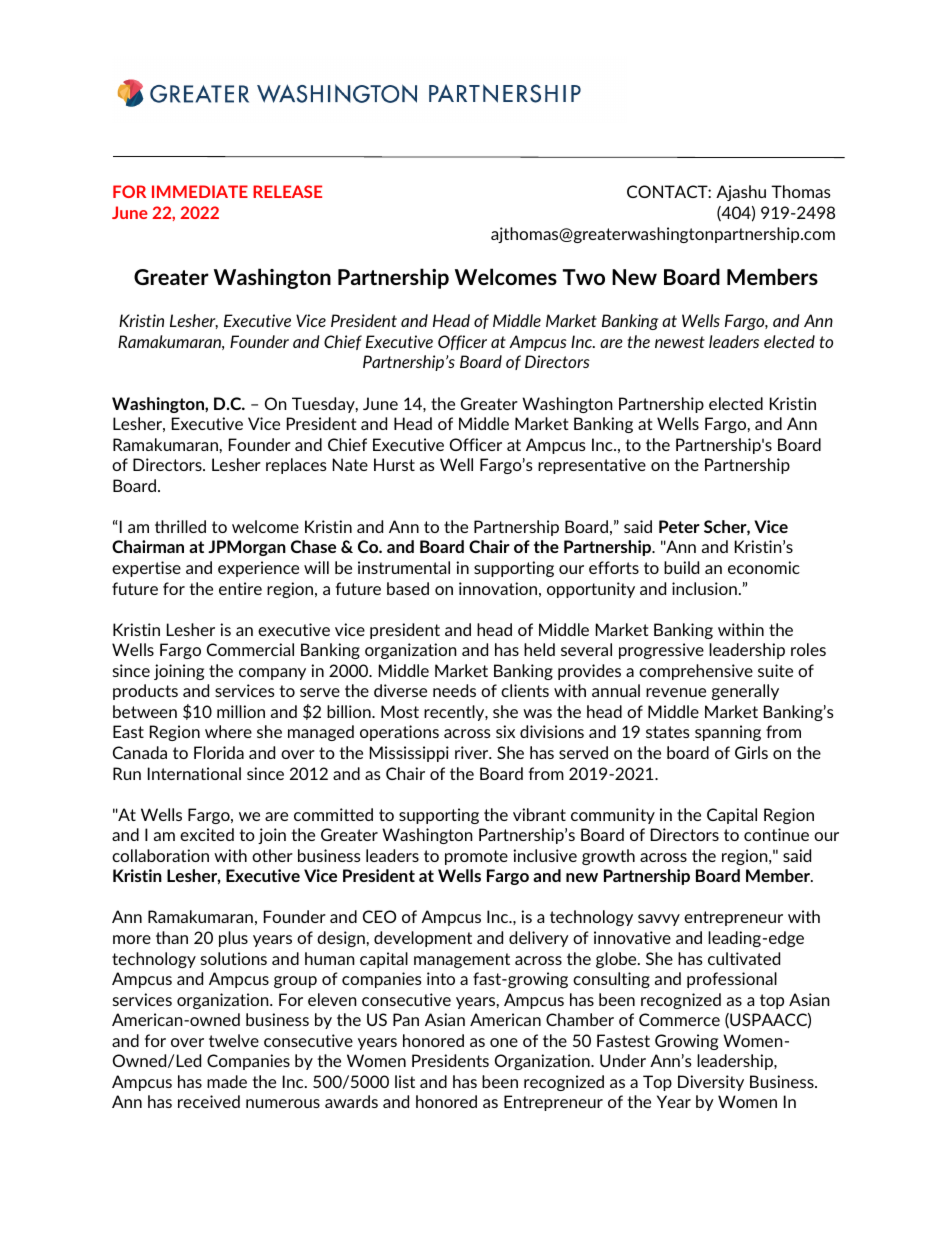 The image size is (952, 1233). I want to click on replaces, so click(296, 466).
